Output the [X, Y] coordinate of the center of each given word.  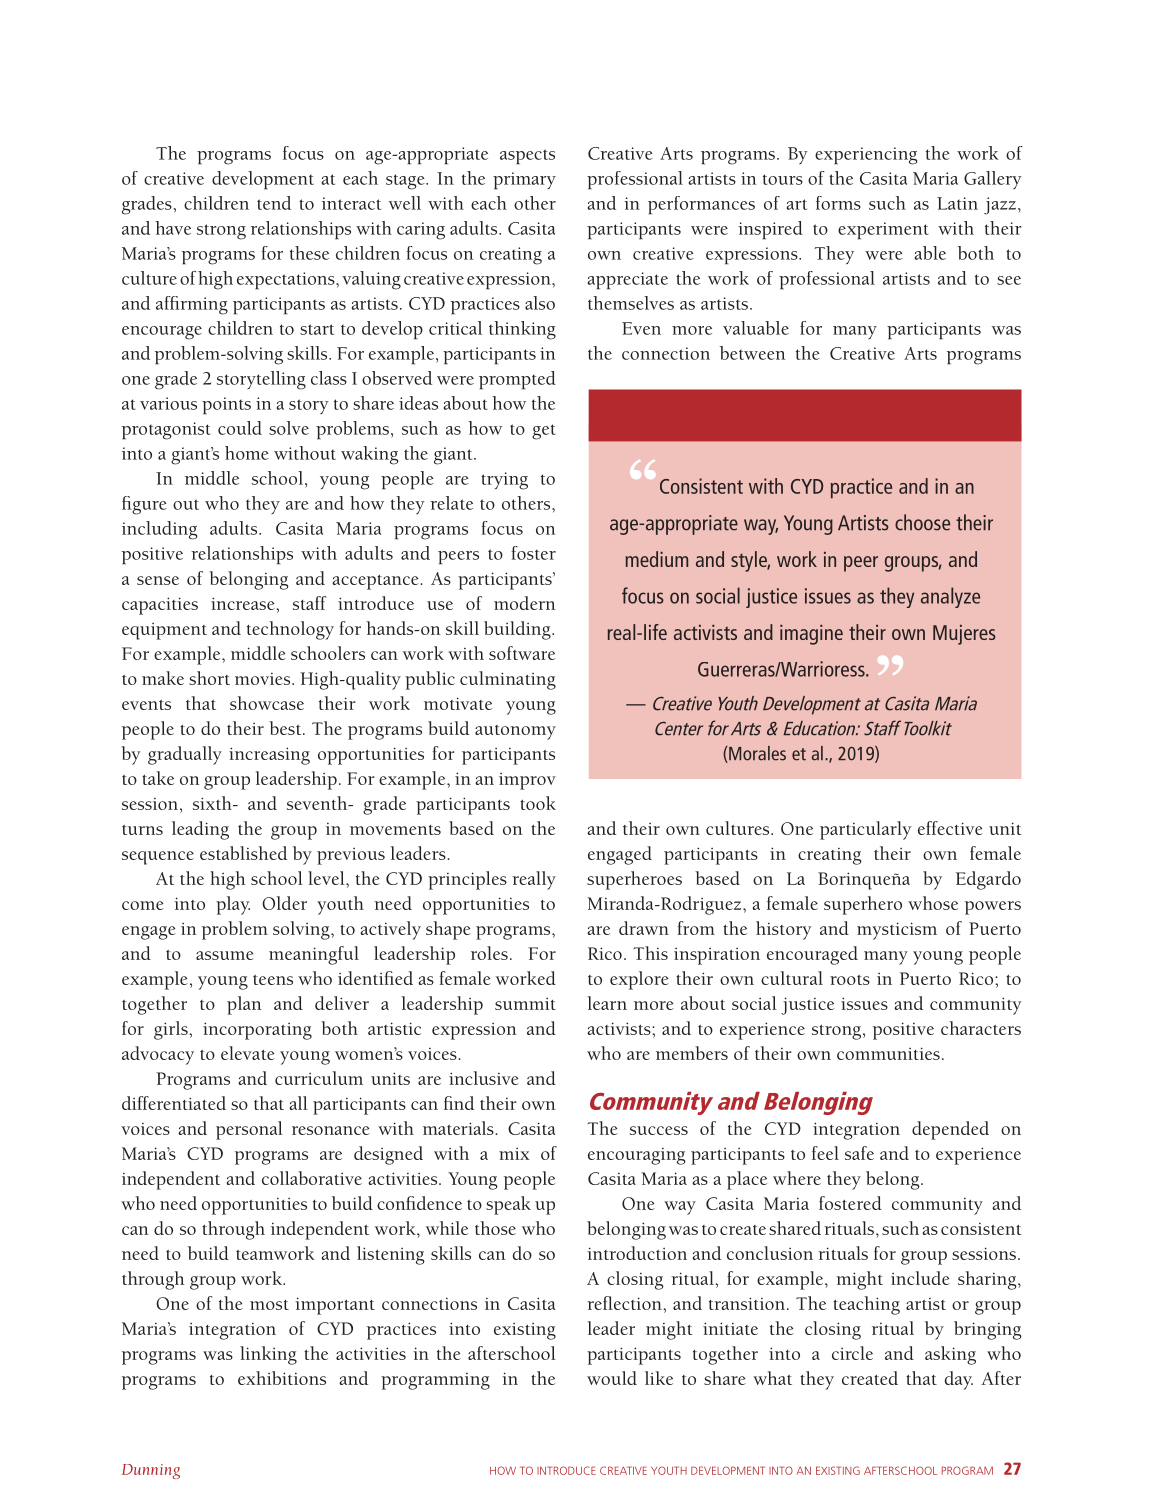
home [247, 453]
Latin [957, 203]
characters [981, 1028]
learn [607, 1003]
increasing [269, 756]
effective [950, 828]
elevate [248, 1053]
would [612, 1378]
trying [504, 481]
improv [527, 781]
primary [524, 181]
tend [274, 203]
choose [922, 522]
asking [950, 1355]
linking [268, 1355]
